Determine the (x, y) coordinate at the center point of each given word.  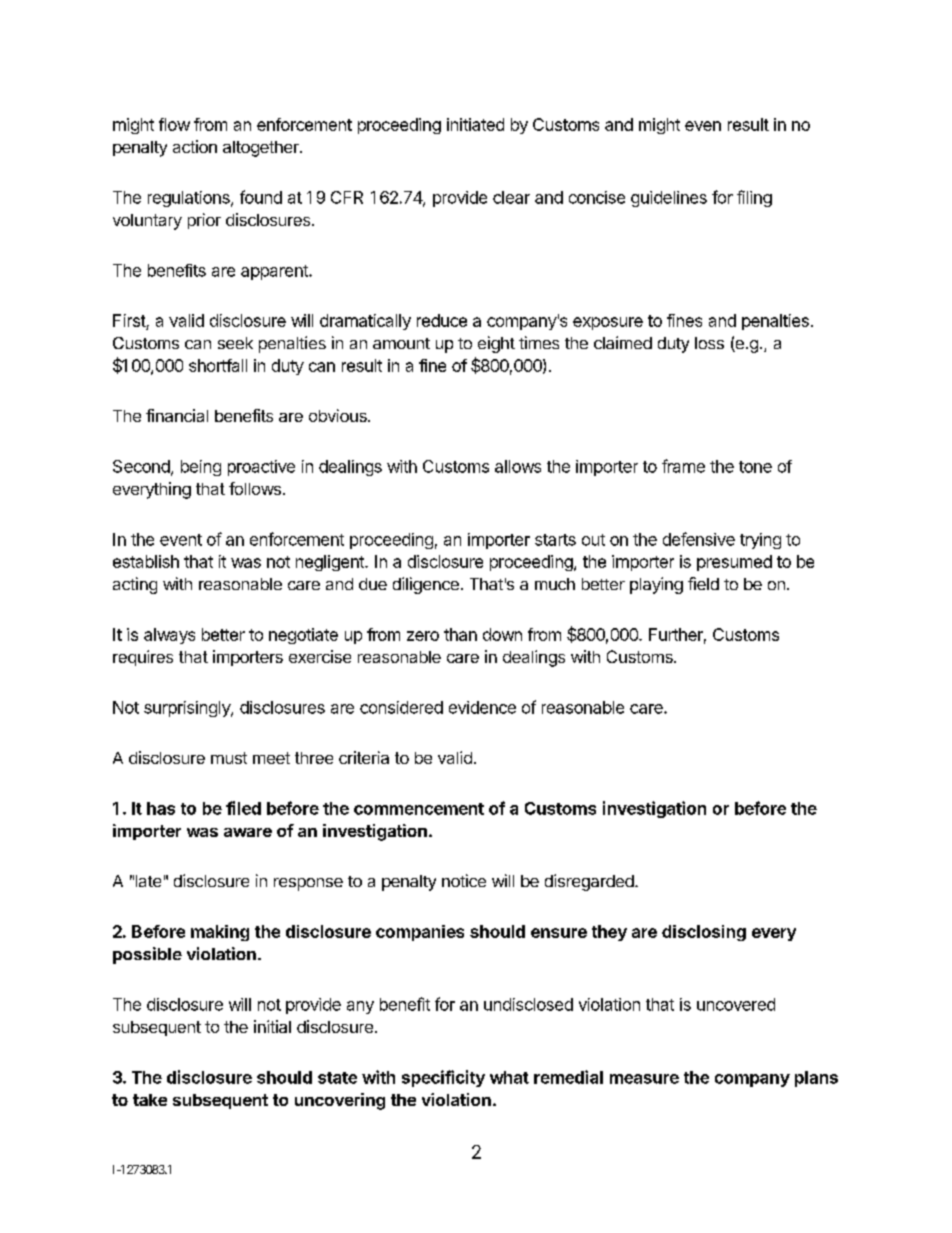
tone (755, 467)
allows (518, 466)
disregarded (589, 882)
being (201, 468)
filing (754, 198)
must (229, 758)
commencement (419, 809)
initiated (475, 124)
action (195, 146)
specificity (443, 1078)
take (150, 1100)
